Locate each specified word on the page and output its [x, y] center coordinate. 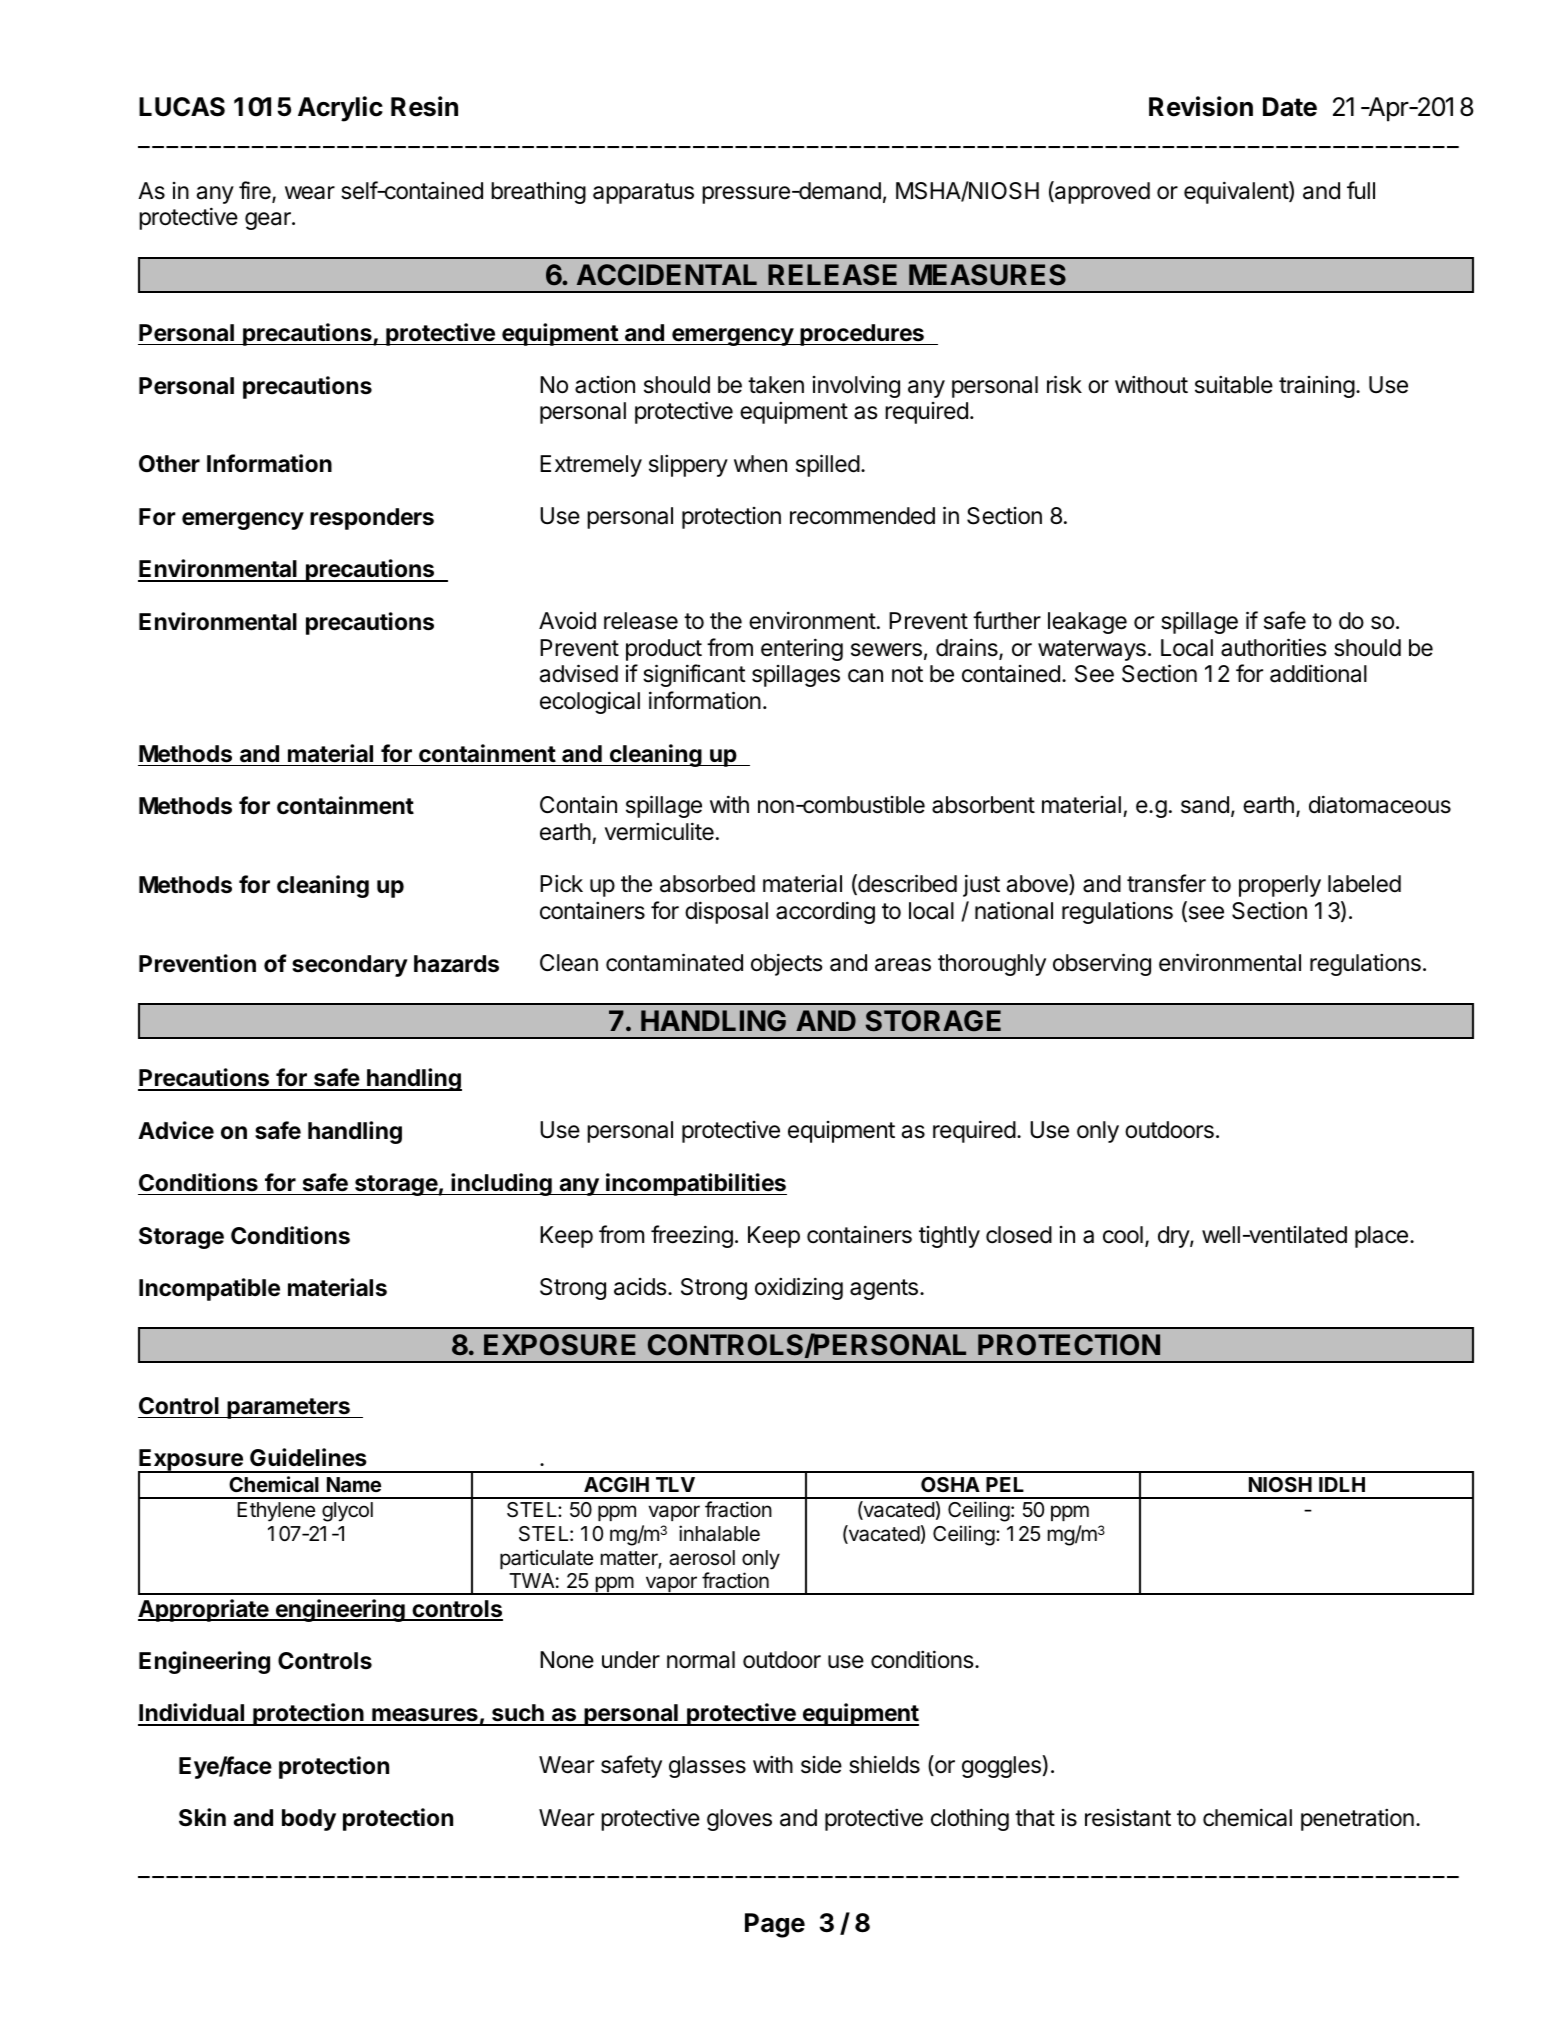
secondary [350, 966]
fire [256, 191]
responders [372, 519]
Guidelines [308, 1457]
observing [1102, 964]
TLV [675, 1484]
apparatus [643, 193]
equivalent [1237, 192]
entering [802, 649]
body [309, 1820]
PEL [1005, 1484]
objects [787, 964]
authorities [1274, 647]
